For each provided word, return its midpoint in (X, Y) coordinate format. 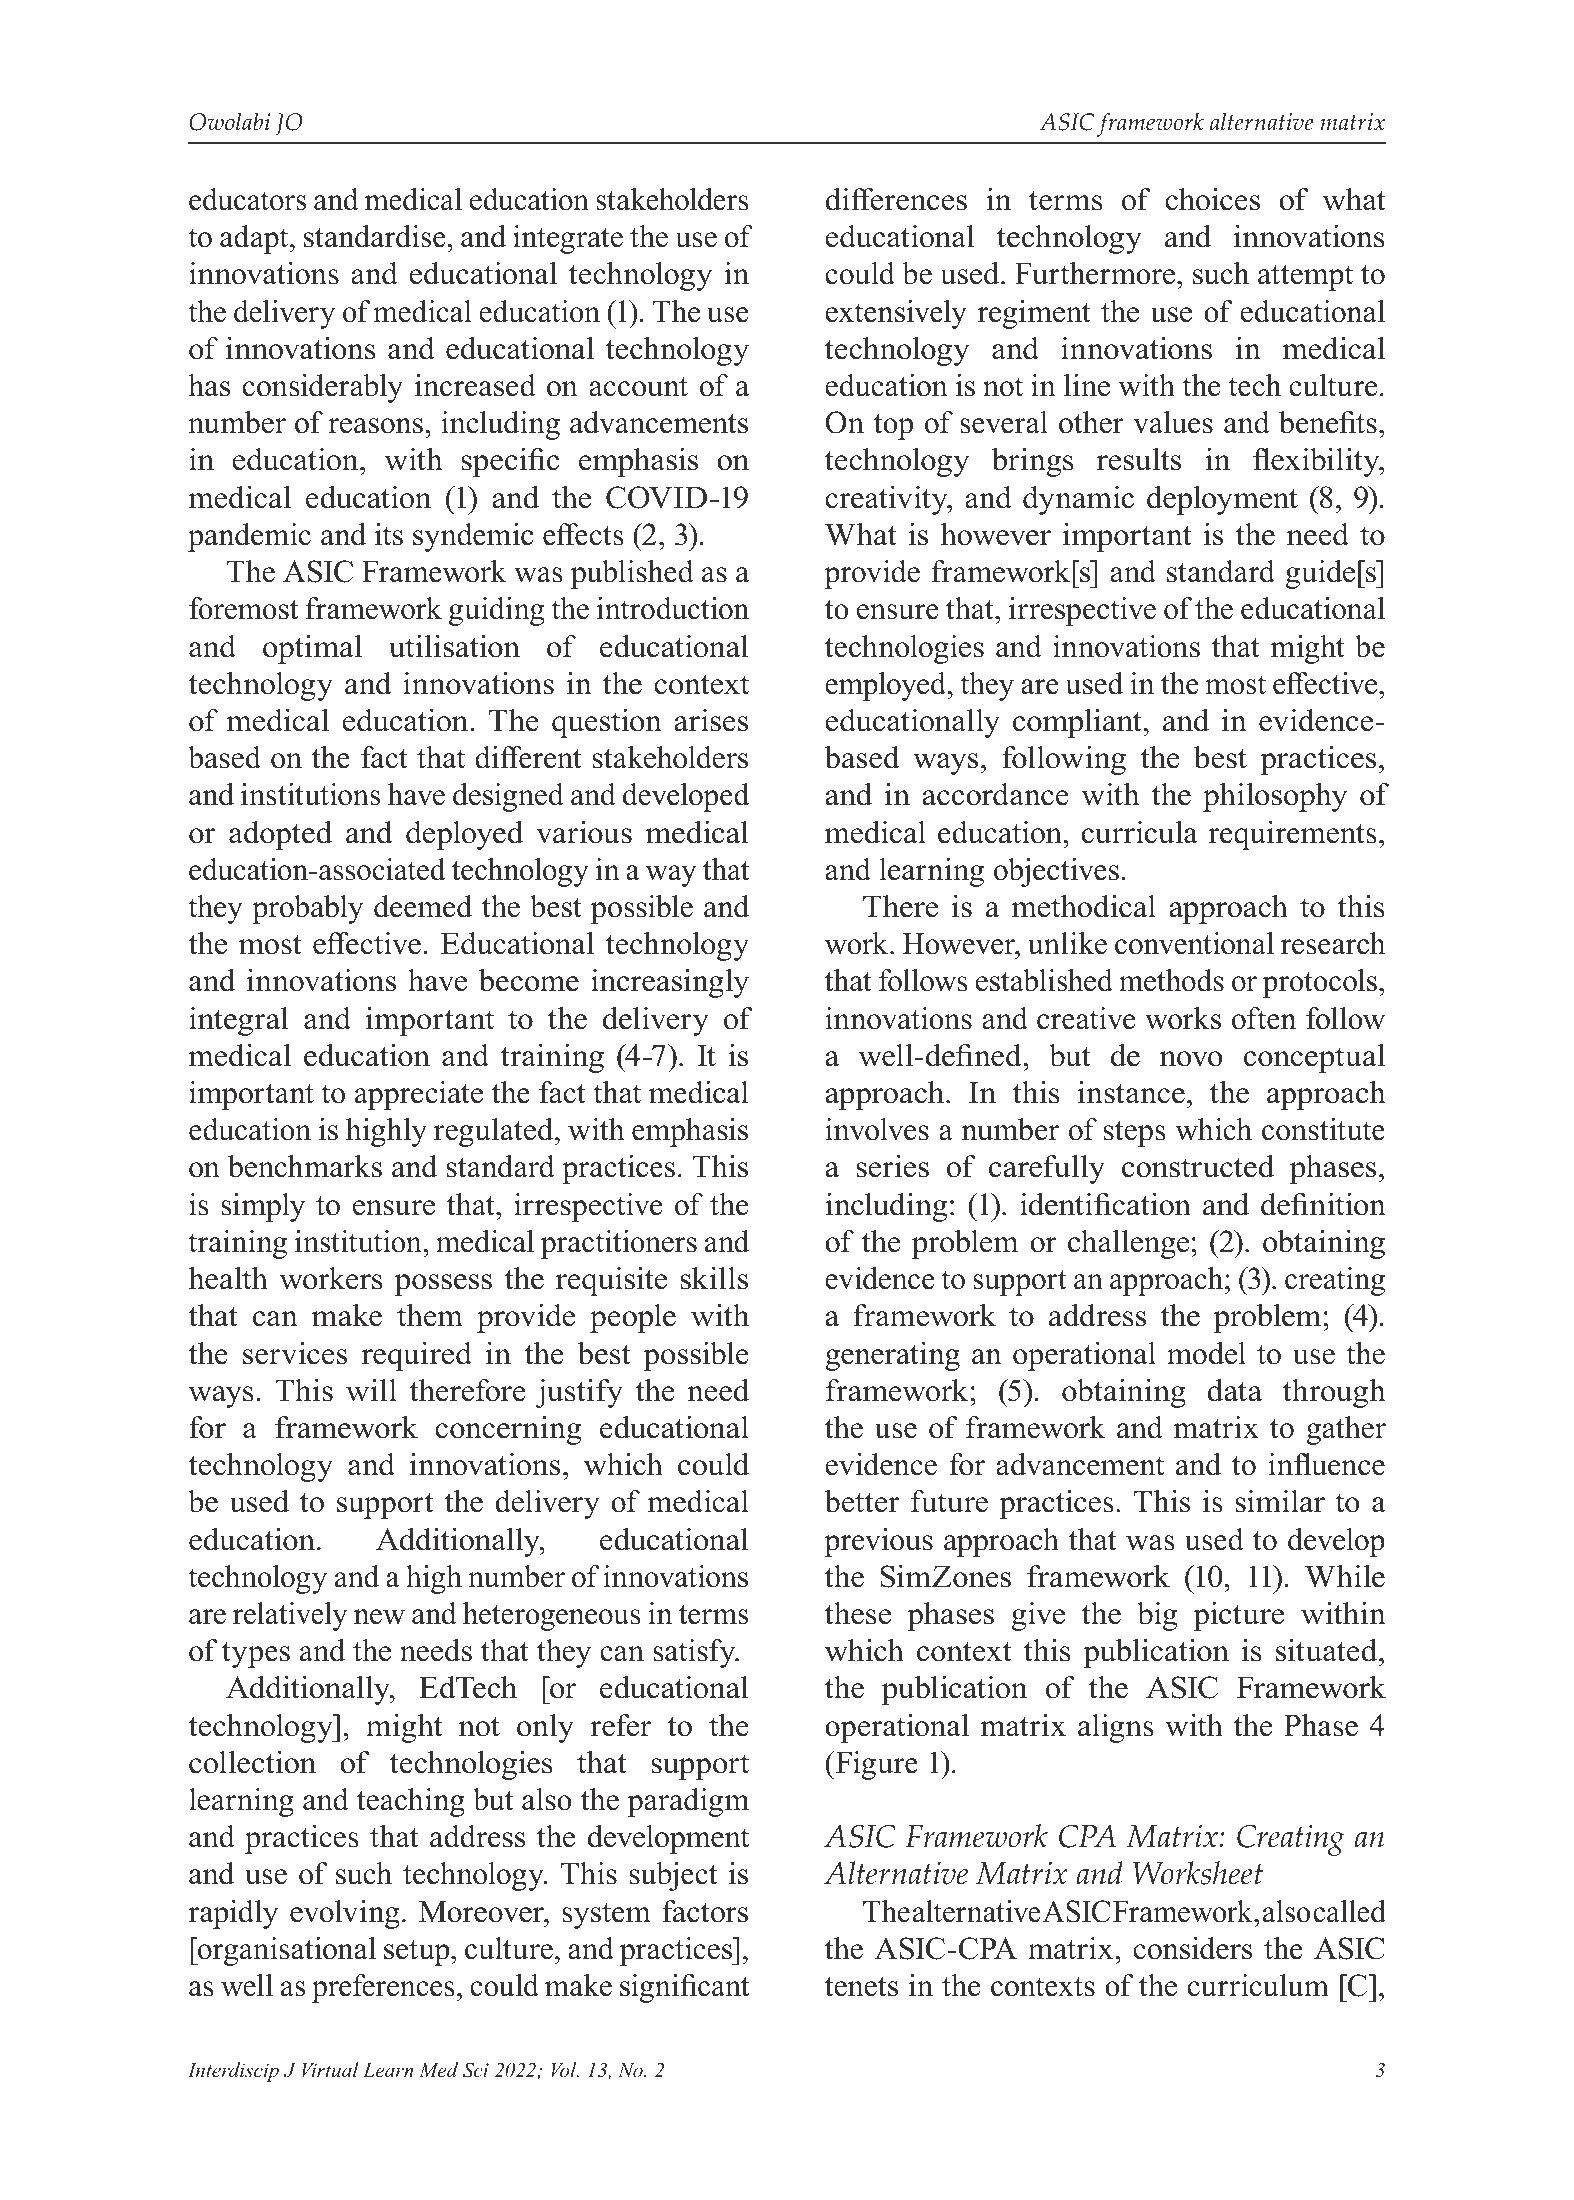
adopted (280, 835)
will (371, 1390)
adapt (255, 239)
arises (711, 720)
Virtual (330, 2069)
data (1234, 1390)
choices (1212, 199)
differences (896, 199)
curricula (1140, 832)
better (861, 1501)
